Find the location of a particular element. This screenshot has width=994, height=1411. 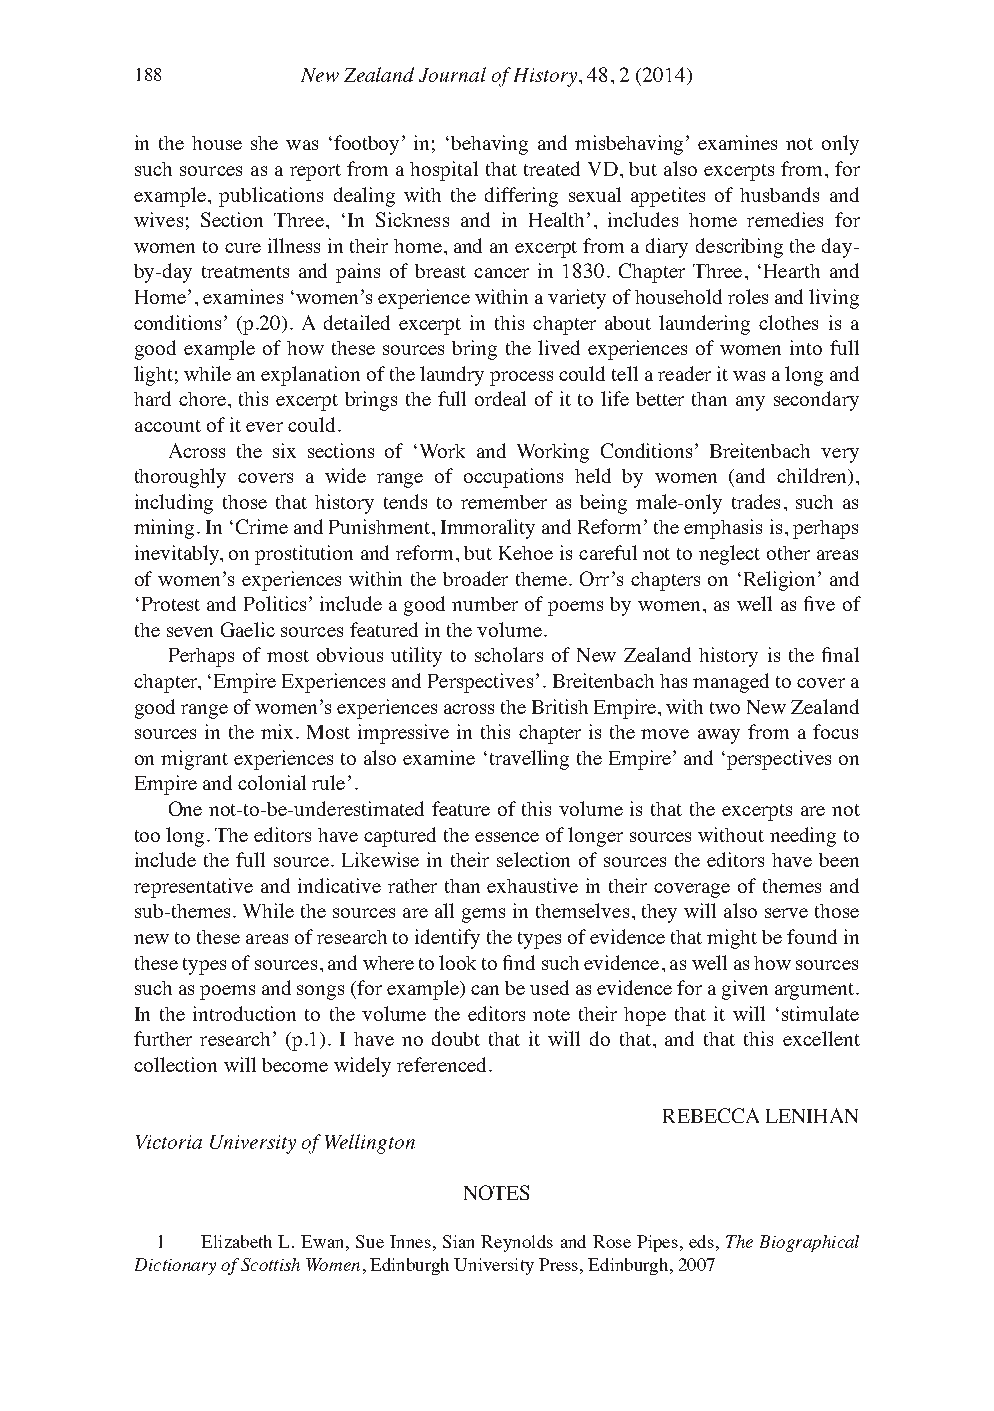

she is located at coordinates (264, 143).
